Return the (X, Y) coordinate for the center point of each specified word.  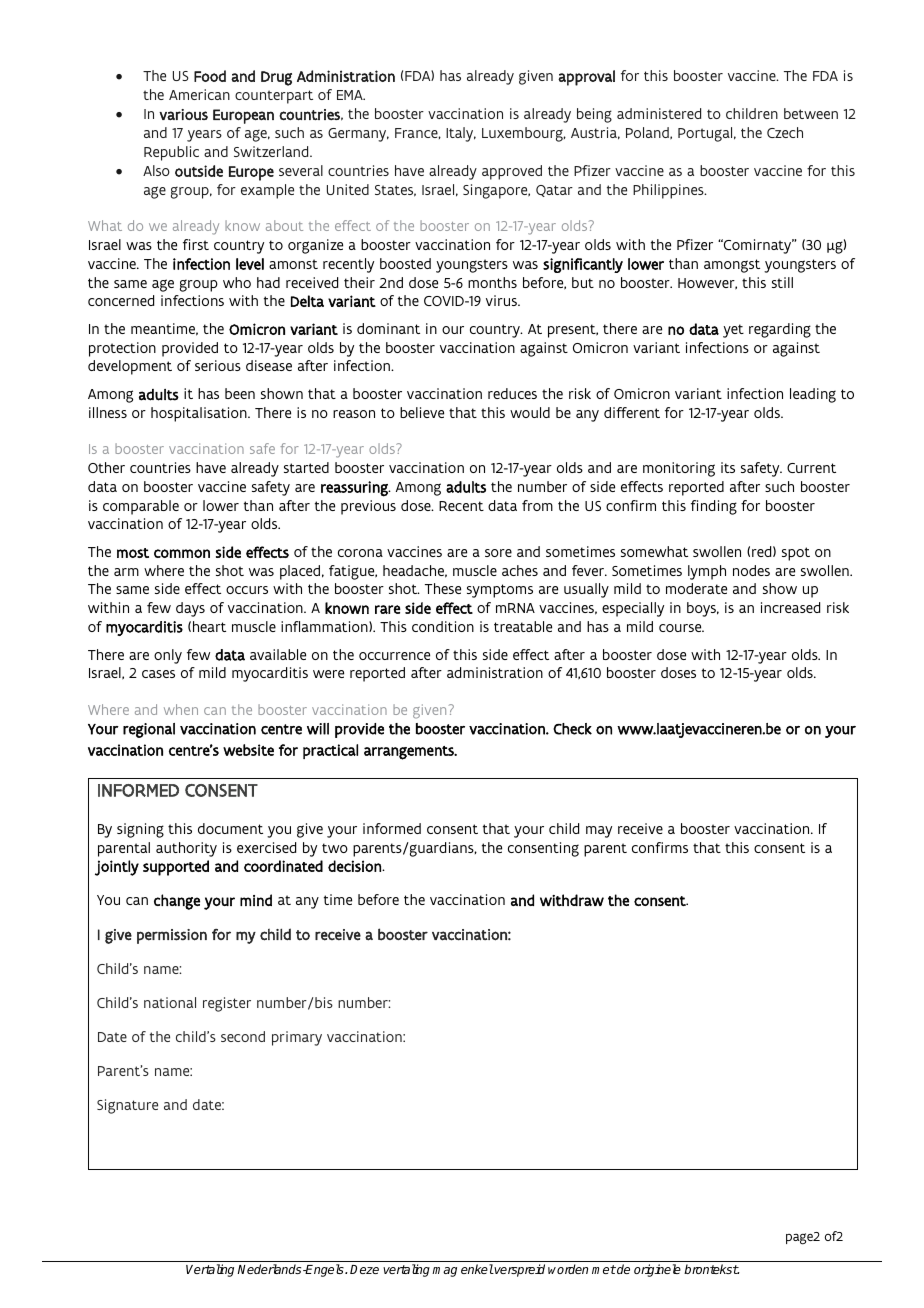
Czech (785, 132)
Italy (461, 134)
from (537, 505)
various (183, 114)
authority (186, 849)
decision (355, 866)
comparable (141, 507)
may (599, 832)
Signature (127, 1106)
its (728, 467)
